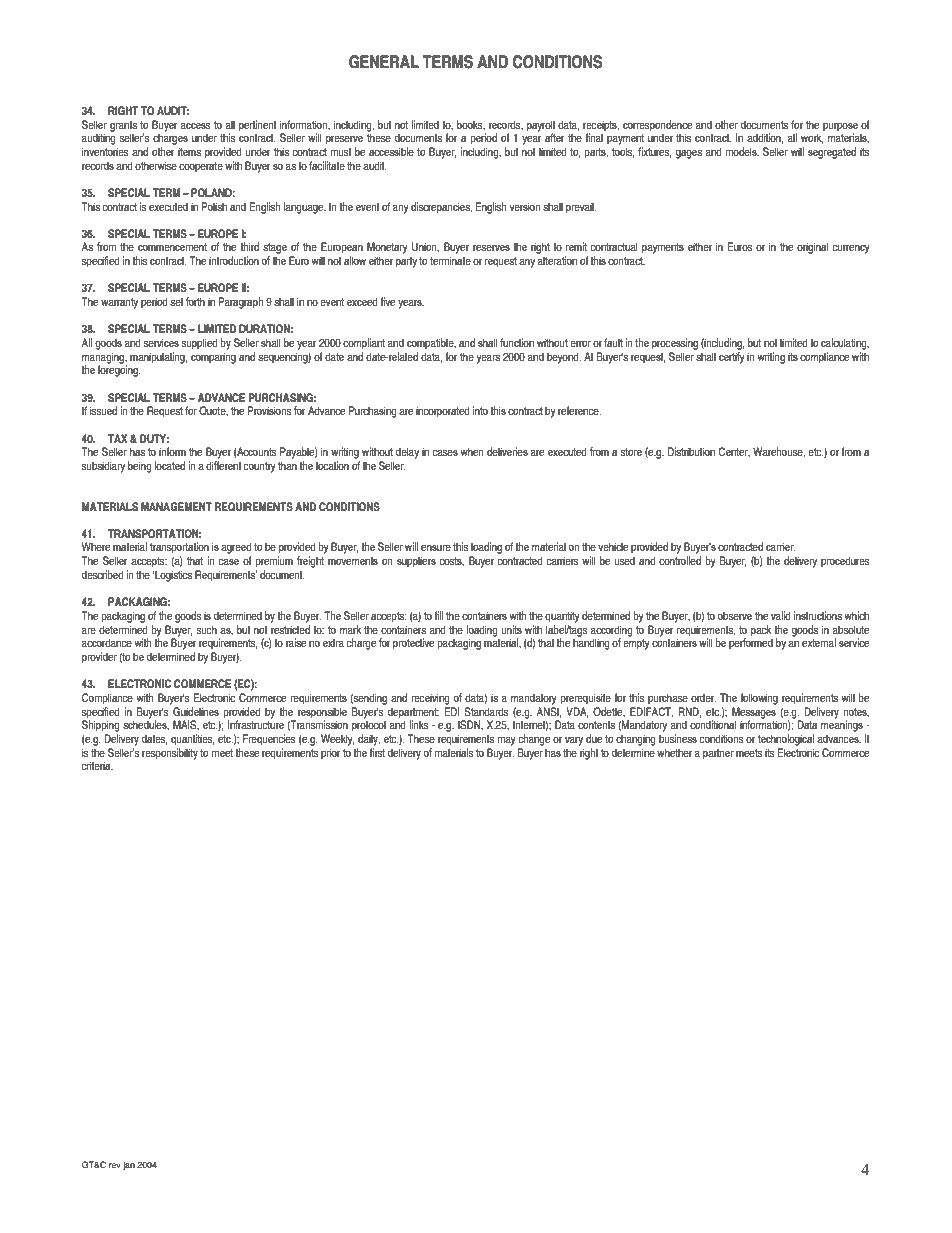 The image size is (952, 1233). I want to click on models, so click(742, 151).
